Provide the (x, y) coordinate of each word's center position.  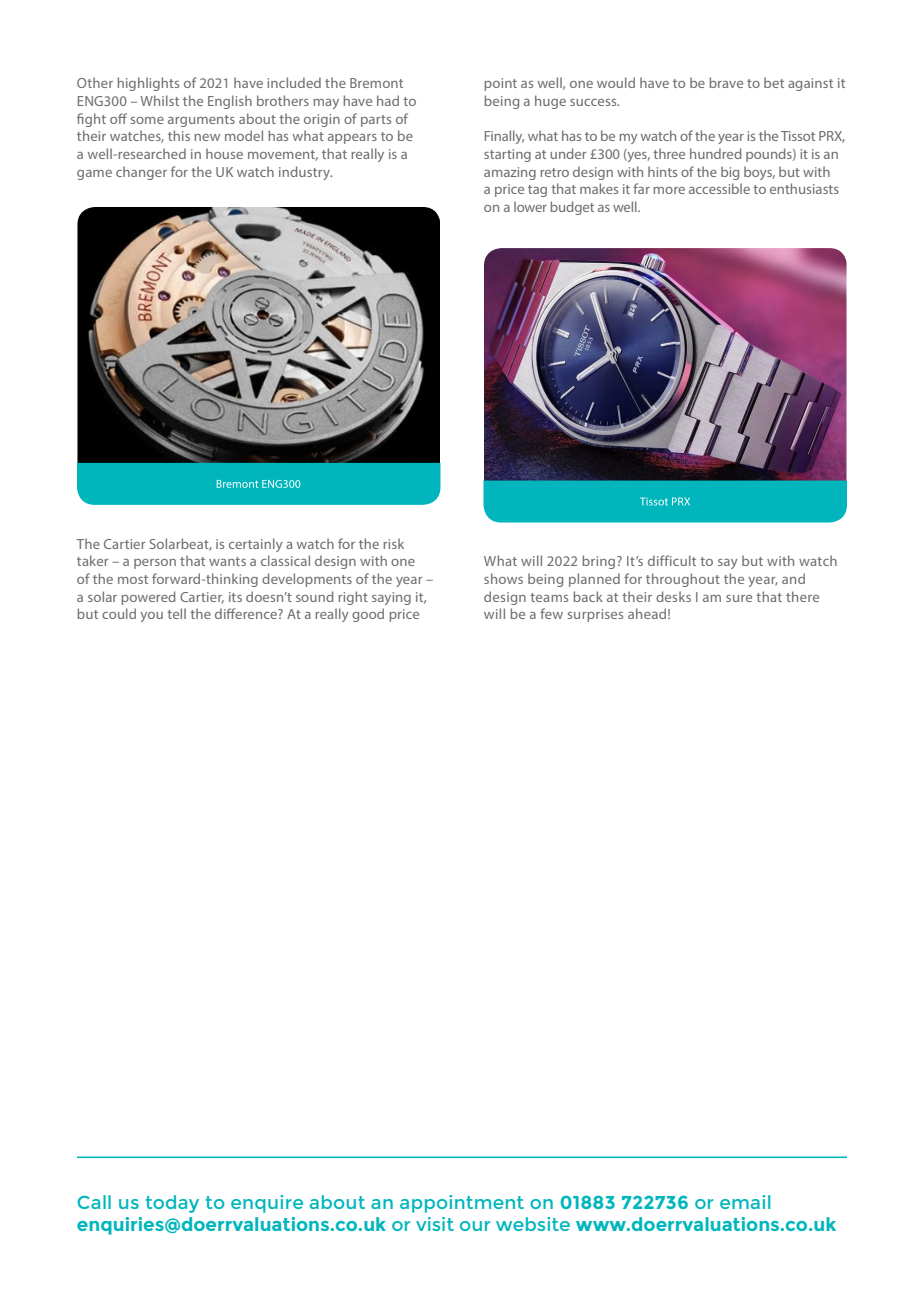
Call (94, 1202)
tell (176, 613)
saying (391, 598)
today (172, 1204)
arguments (201, 121)
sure (739, 598)
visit (435, 1224)
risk (393, 543)
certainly (256, 545)
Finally (504, 137)
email (745, 1202)
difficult (672, 560)
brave (726, 82)
